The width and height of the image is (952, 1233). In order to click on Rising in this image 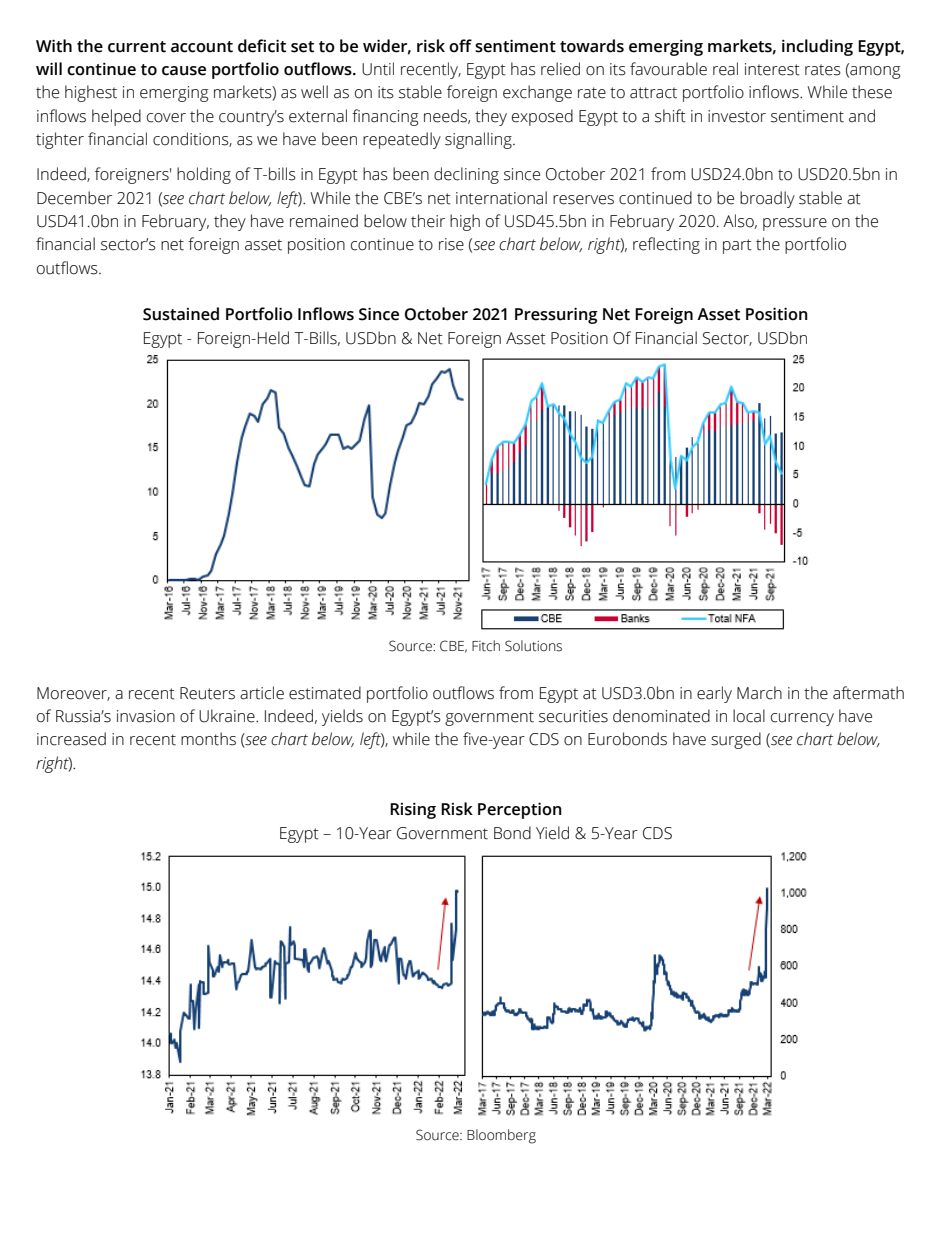, I will do `click(413, 810)`.
